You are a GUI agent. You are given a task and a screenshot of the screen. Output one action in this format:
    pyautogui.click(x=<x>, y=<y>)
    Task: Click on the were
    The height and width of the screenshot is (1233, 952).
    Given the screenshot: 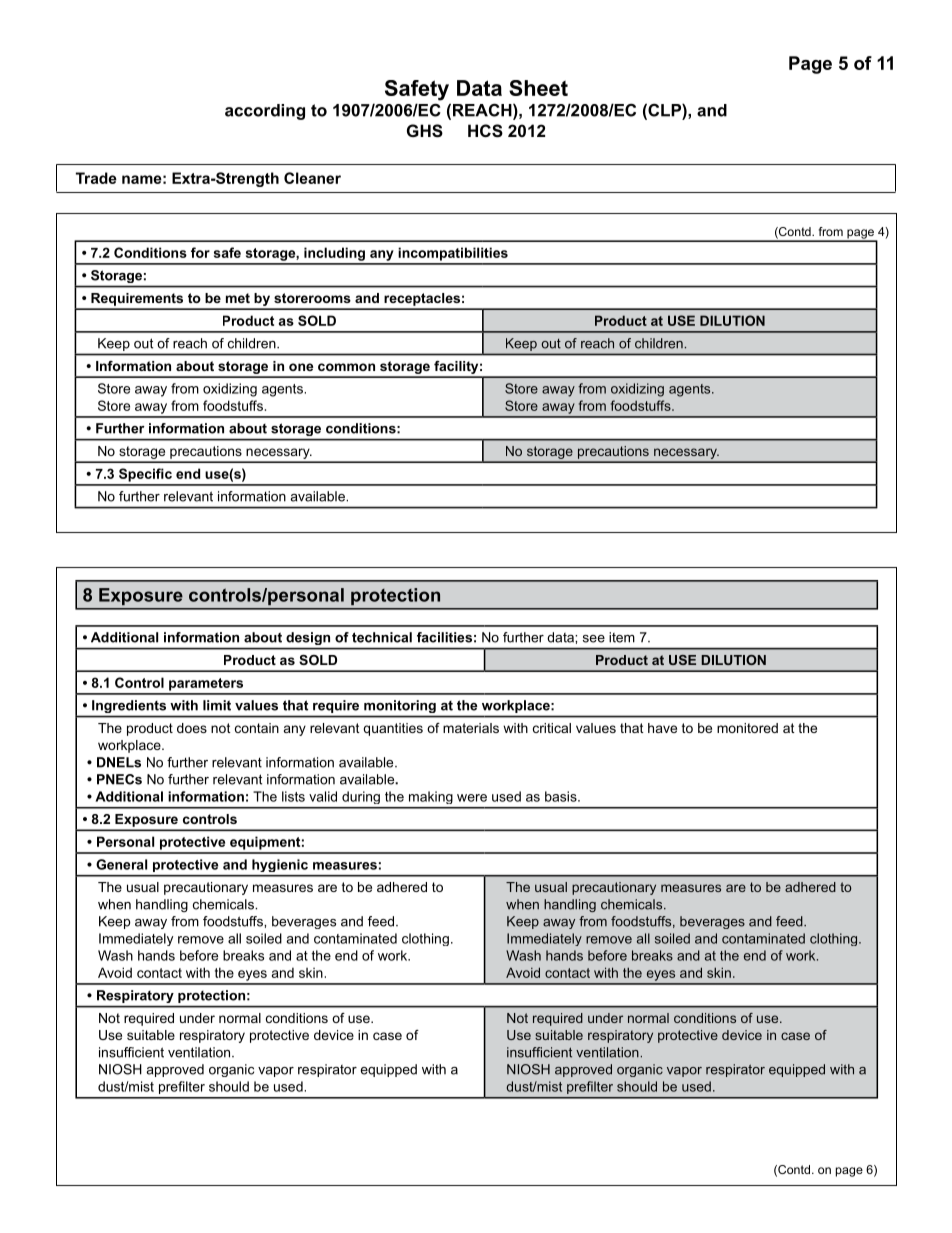 What is the action you would take?
    pyautogui.click(x=472, y=798)
